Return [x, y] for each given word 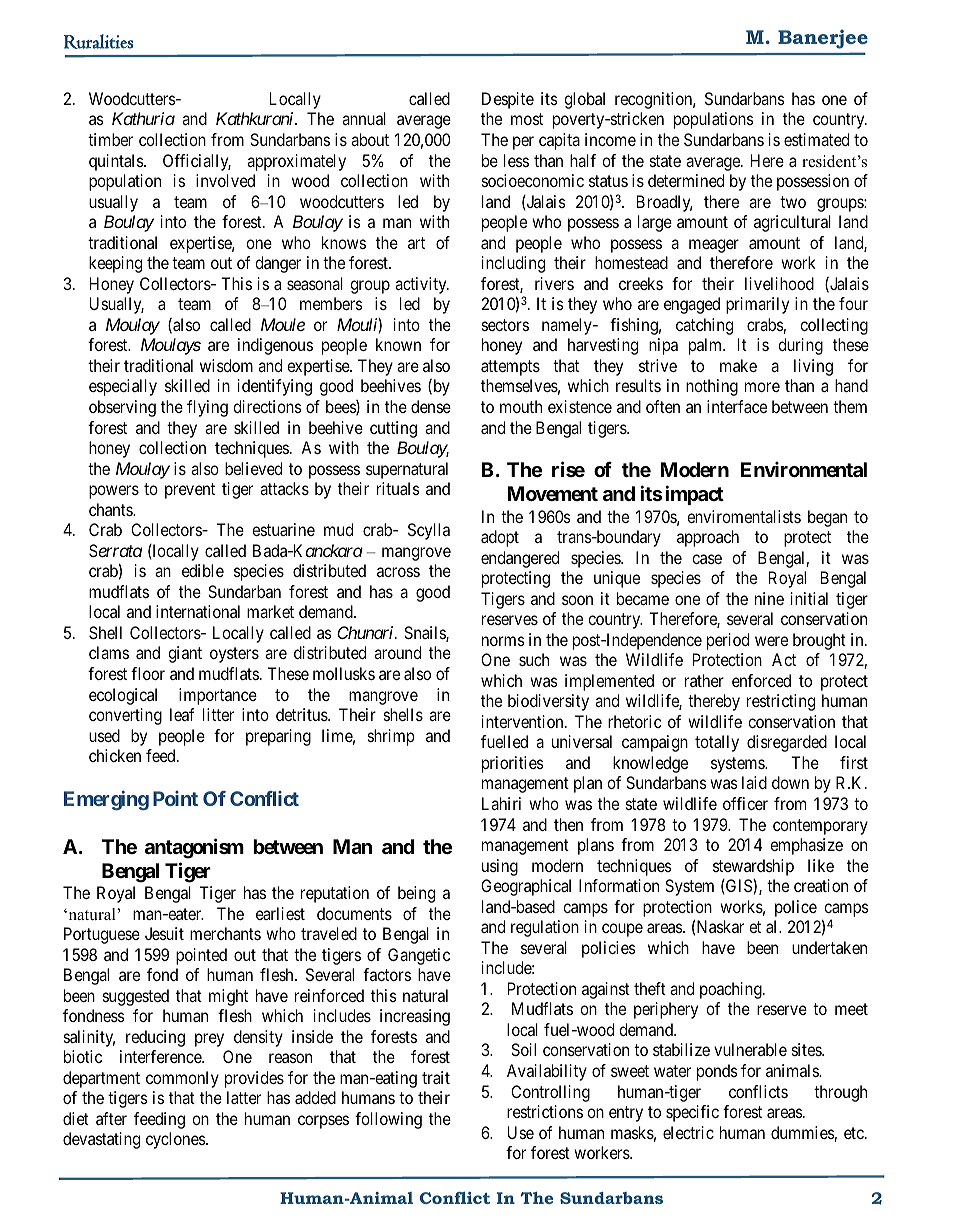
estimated [816, 139]
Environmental [804, 469]
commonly [182, 1079]
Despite [508, 100]
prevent [190, 491]
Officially [197, 162]
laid [754, 782]
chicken [115, 755]
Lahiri [501, 803]
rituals [398, 488]
